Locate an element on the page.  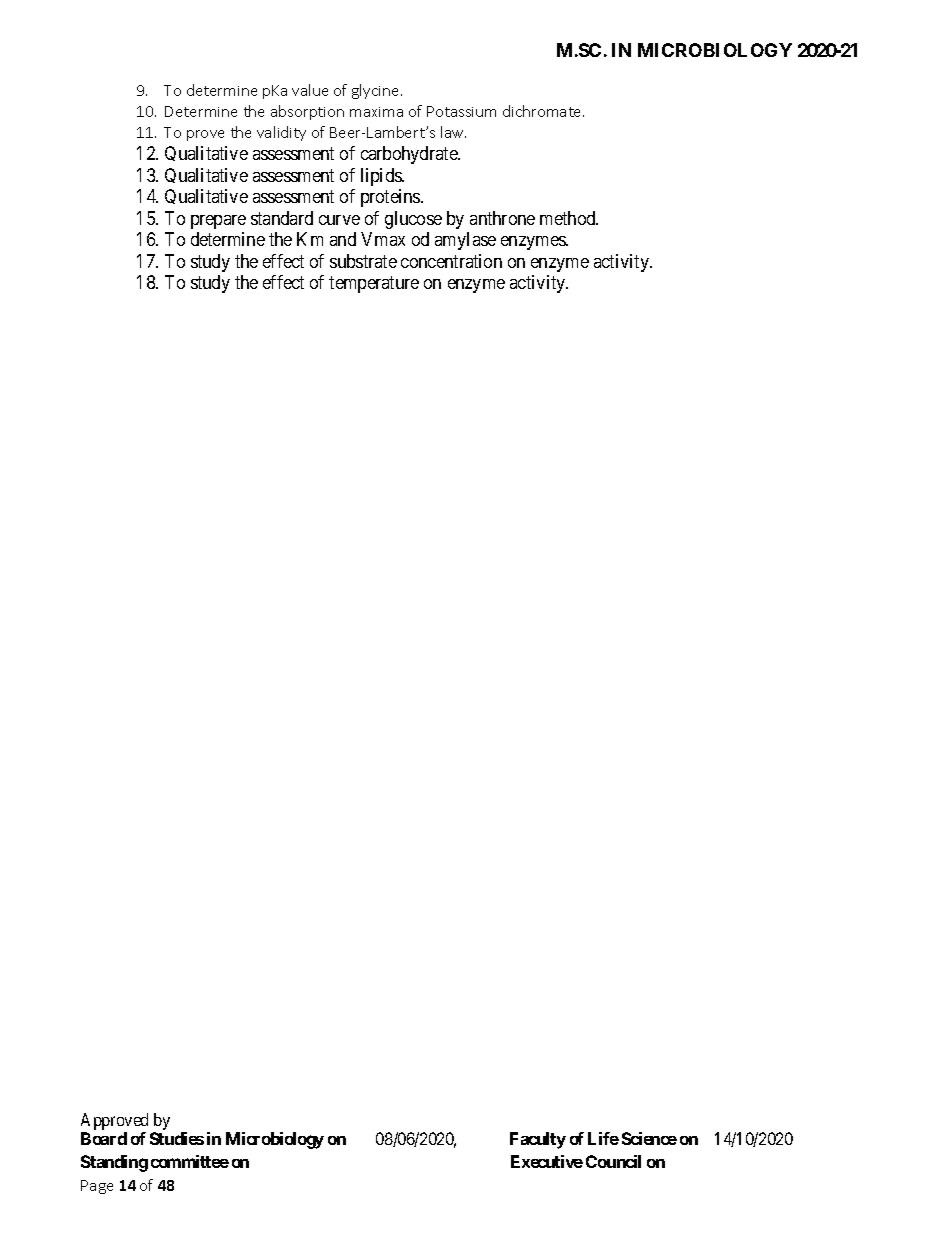
concentration is located at coordinates (451, 261).
